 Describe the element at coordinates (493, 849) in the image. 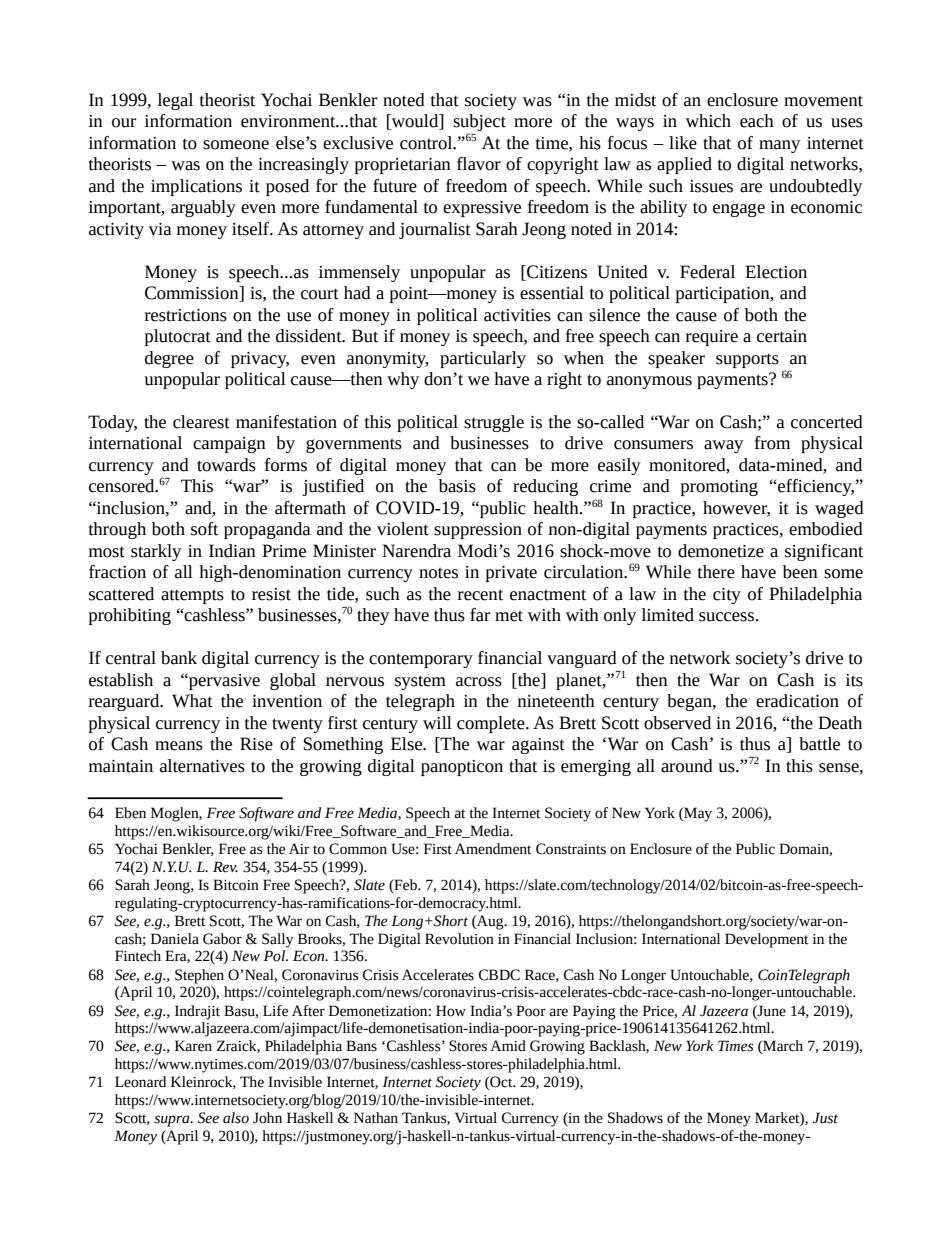

I see `Amendment` at that location.
